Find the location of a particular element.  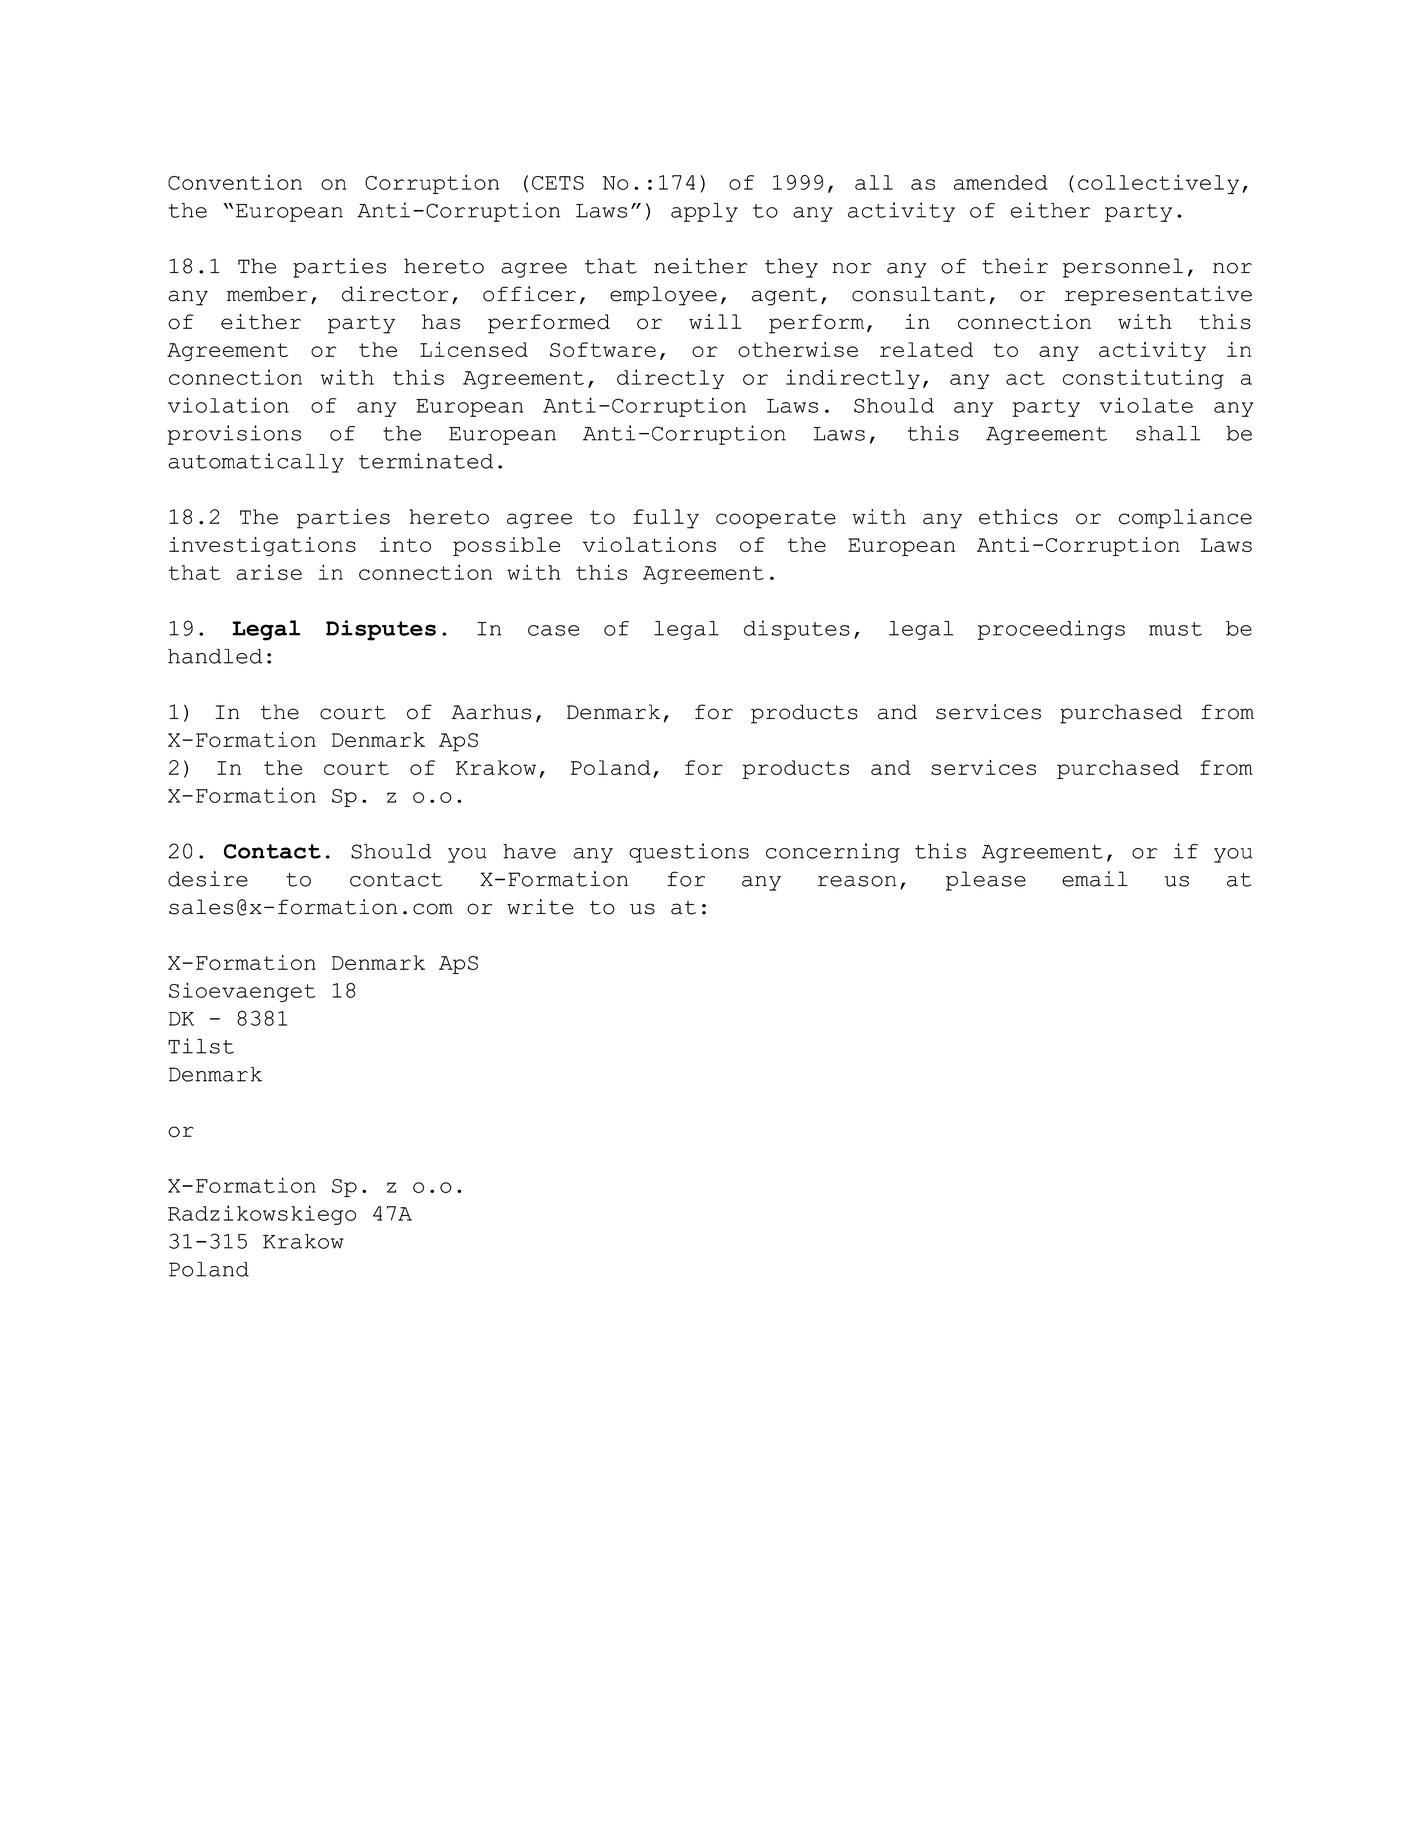

desire is located at coordinates (208, 879).
